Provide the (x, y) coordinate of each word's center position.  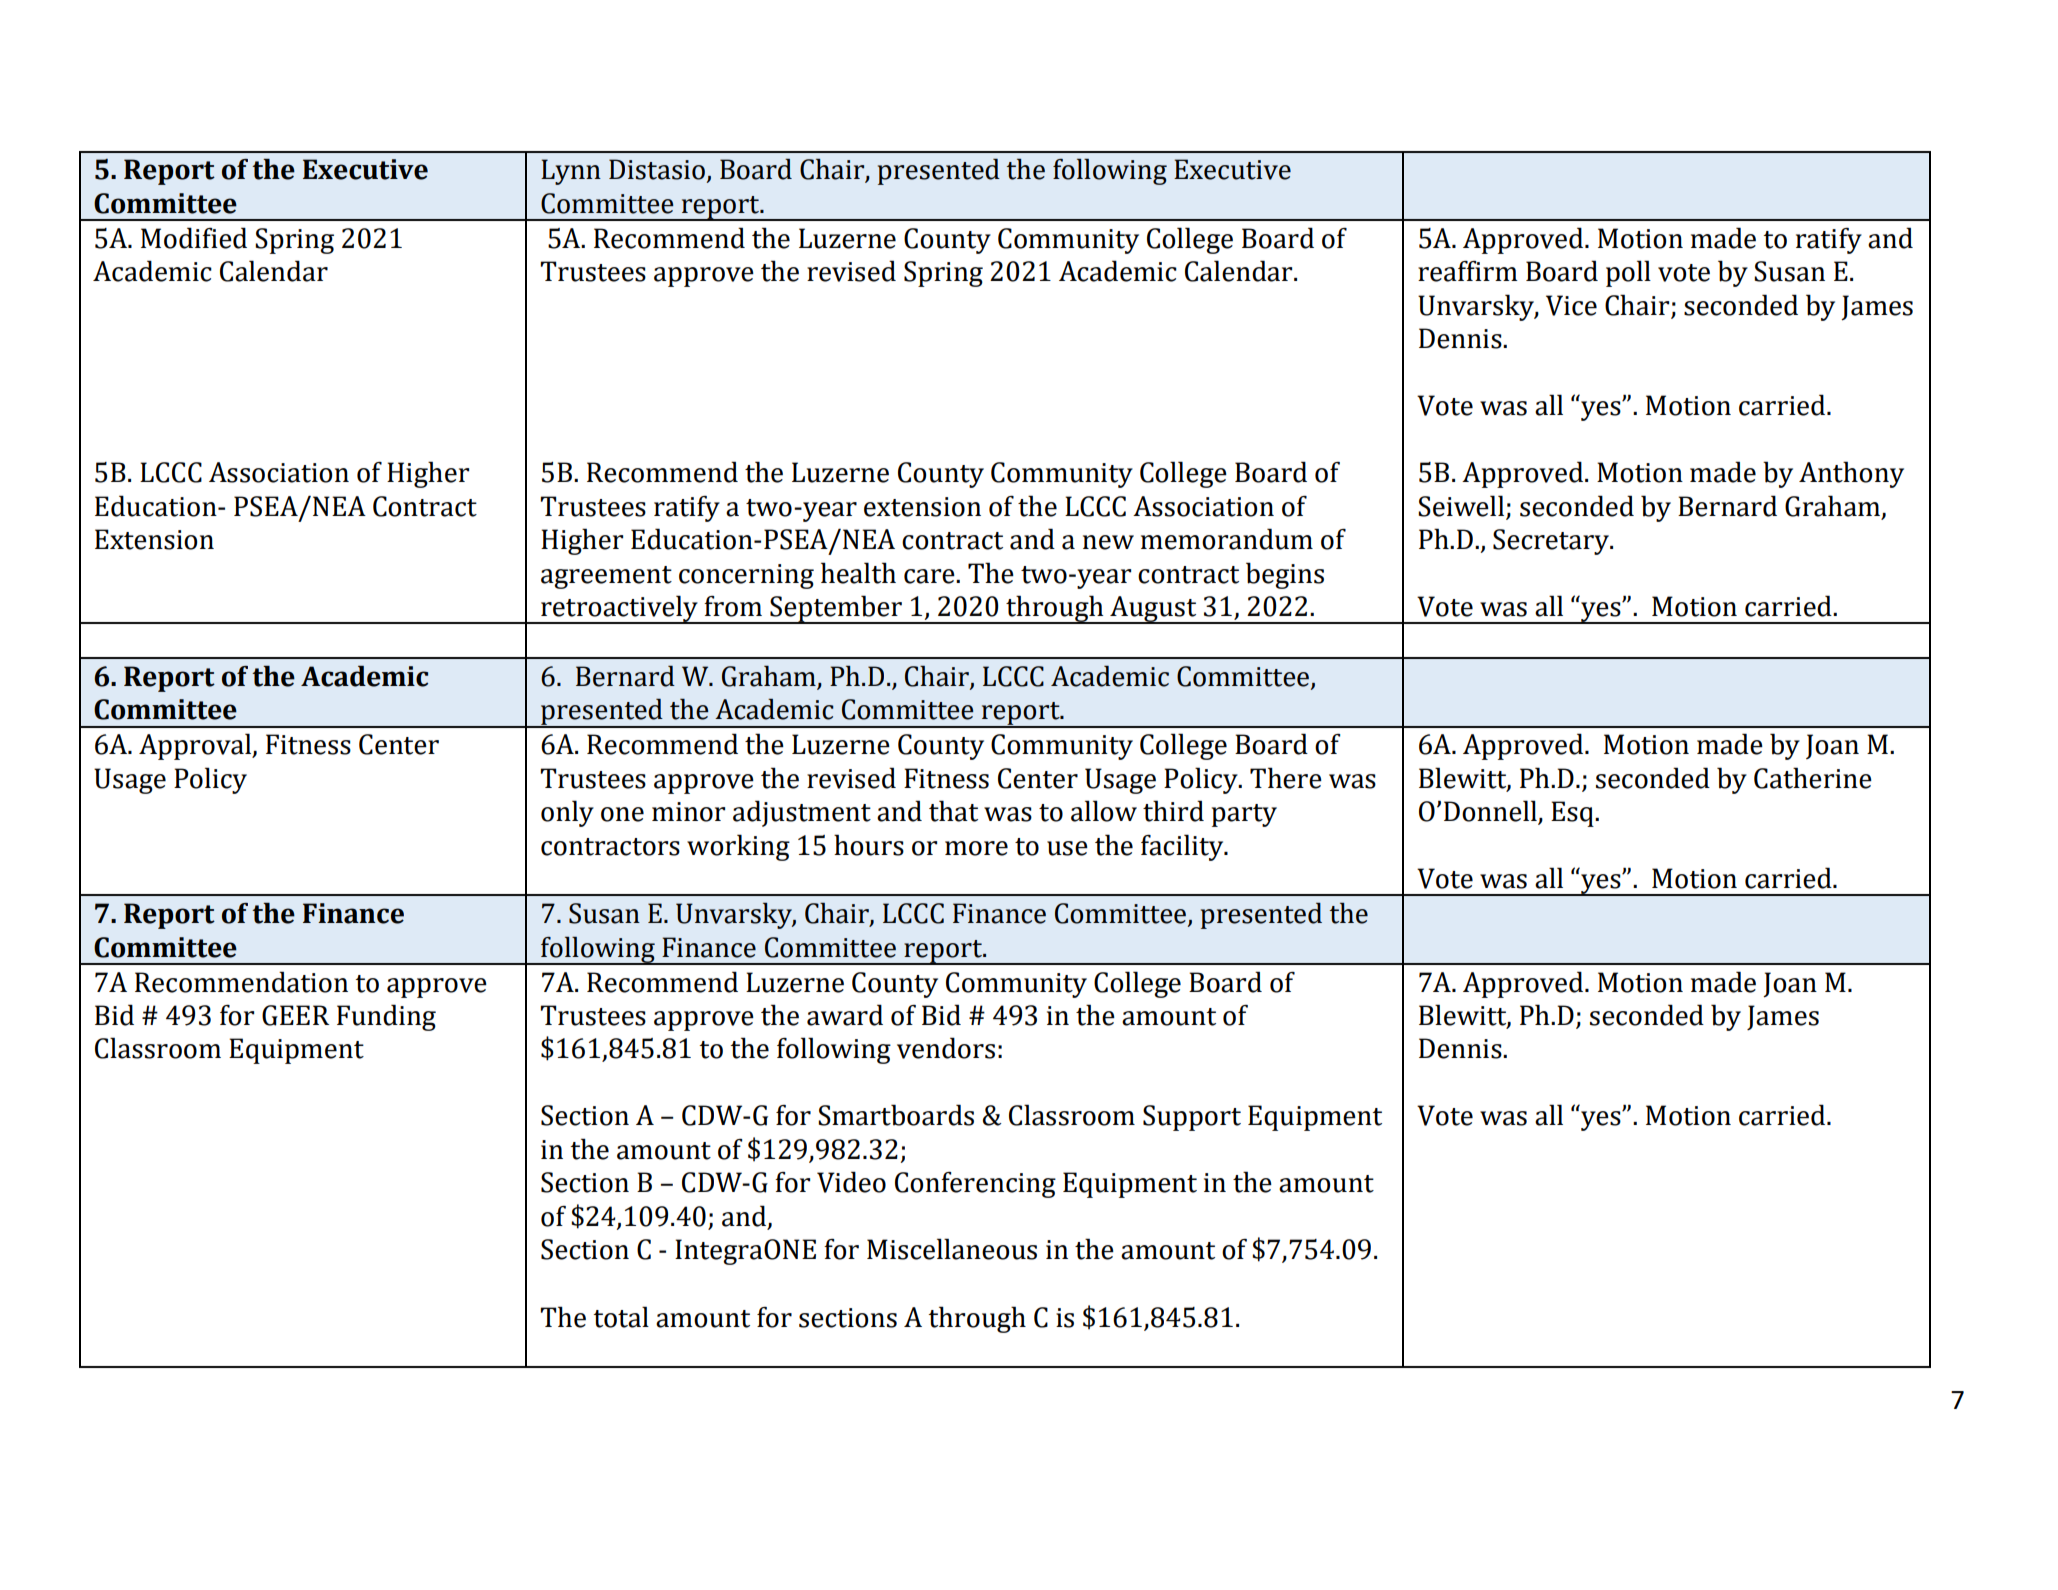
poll (1628, 273)
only (567, 813)
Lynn (571, 172)
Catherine (1813, 778)
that (953, 811)
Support (1192, 1118)
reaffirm (1468, 271)
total (621, 1317)
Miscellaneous (952, 1249)
